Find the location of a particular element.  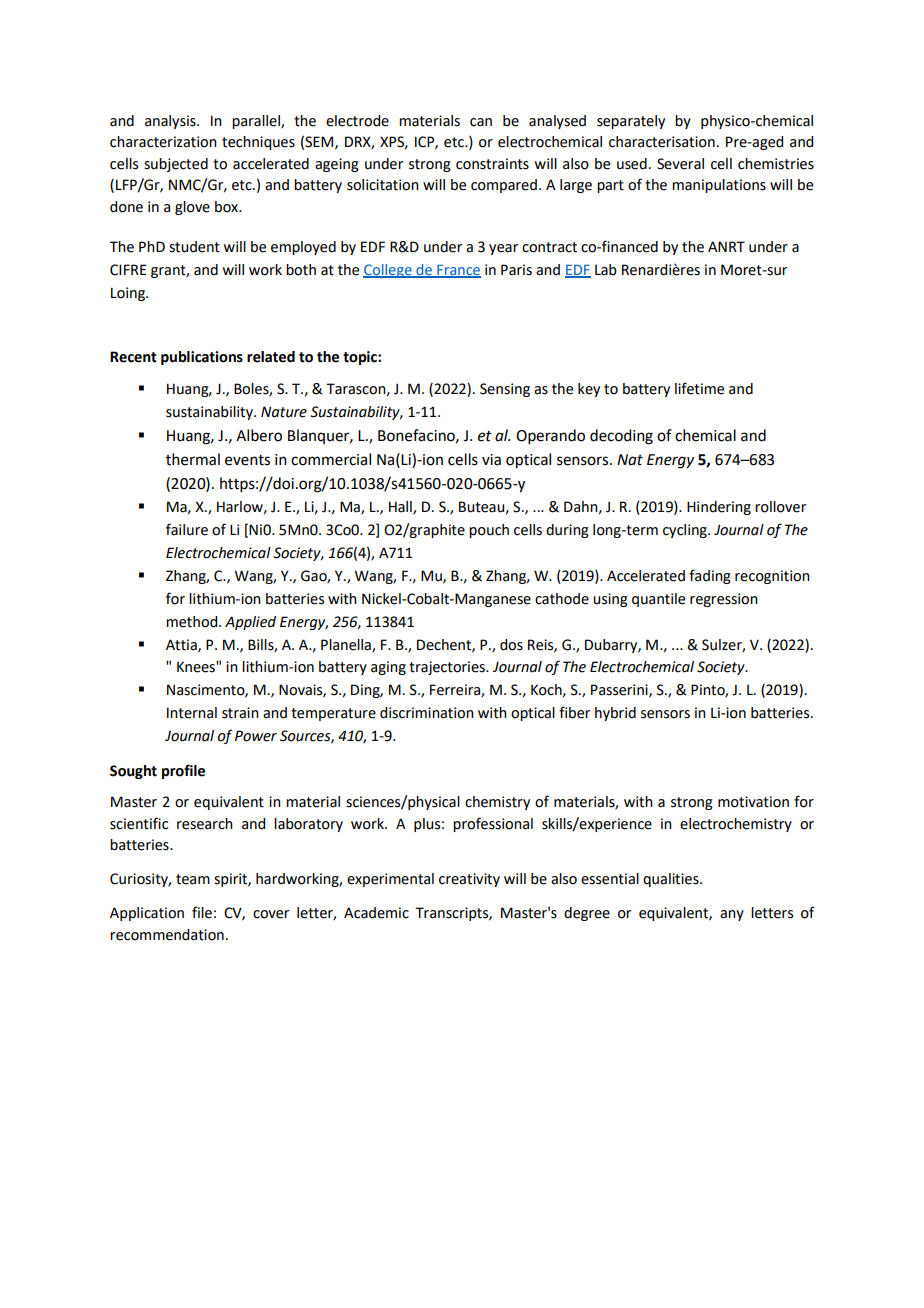

characterization is located at coordinates (163, 142).
